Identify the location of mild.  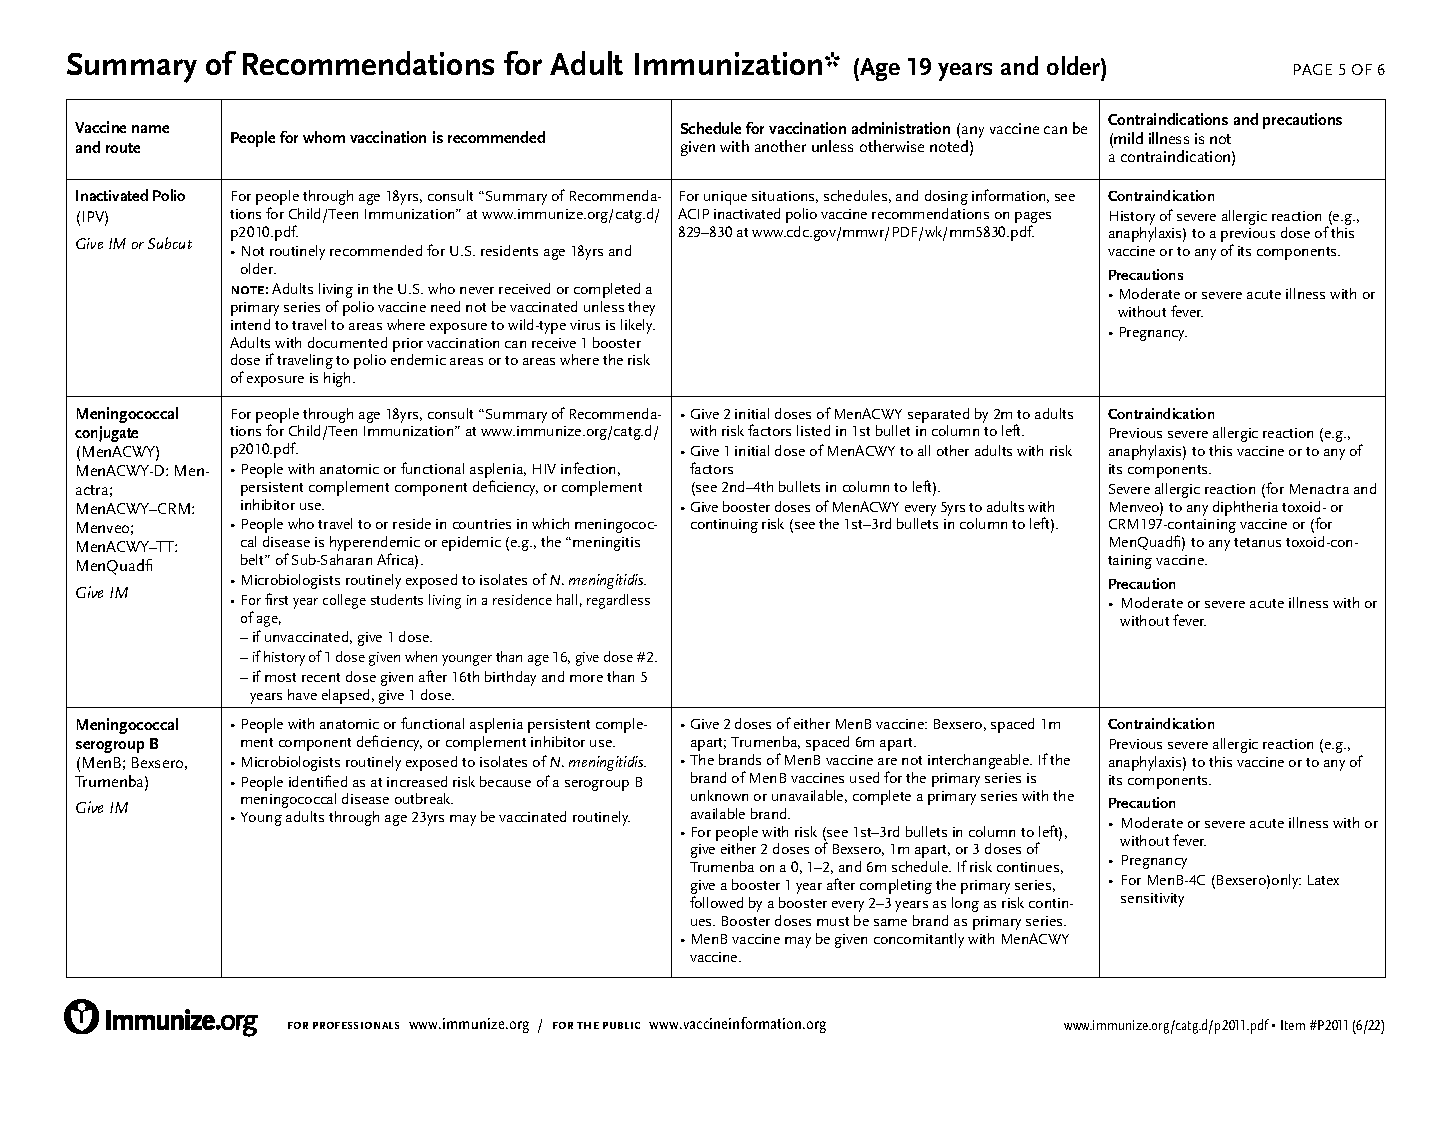
(1128, 138).
